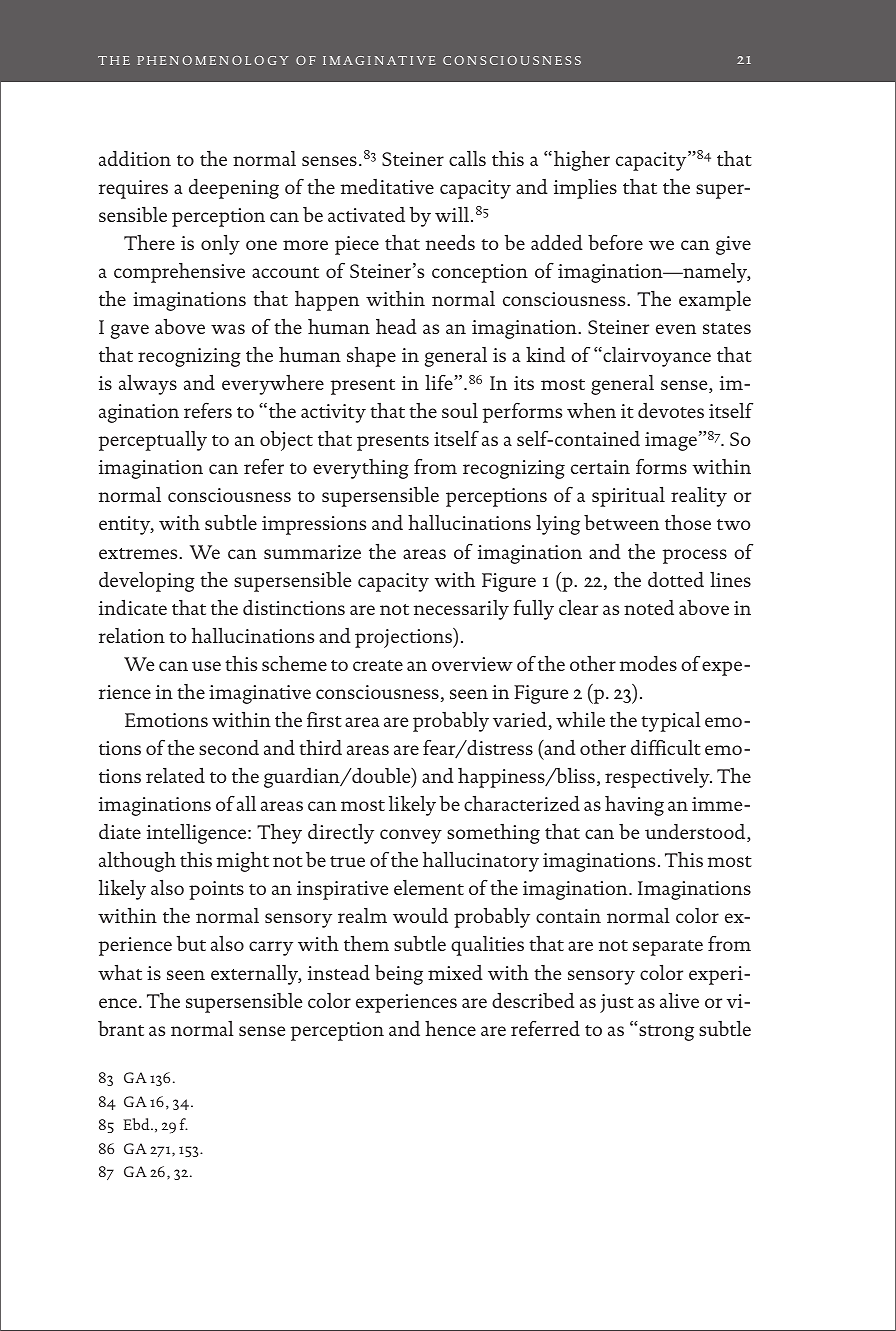 The image size is (896, 1331). I want to click on necessarily, so click(461, 610).
